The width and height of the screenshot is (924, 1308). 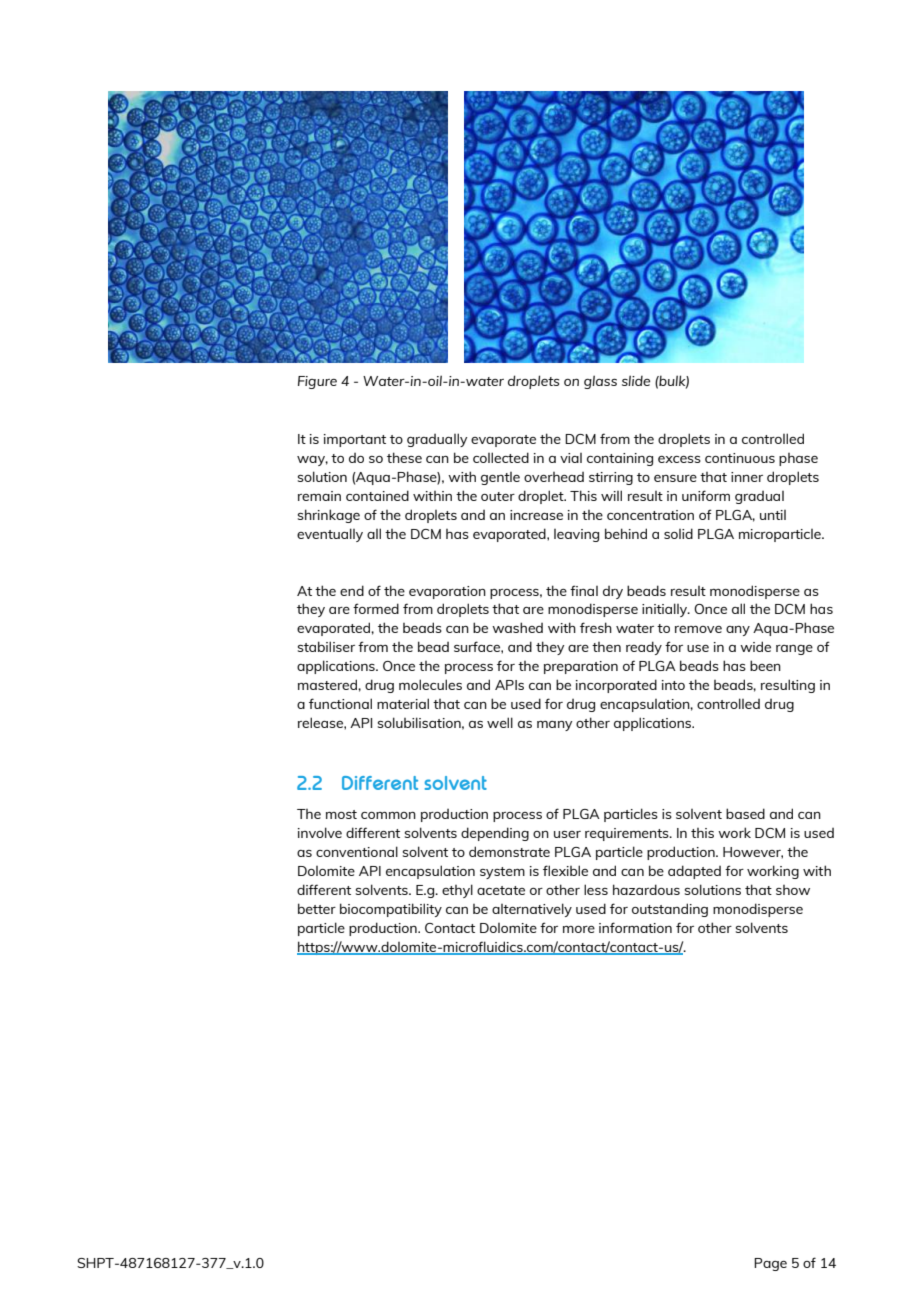 What do you see at coordinates (391, 910) in the screenshot?
I see `biocompatibility` at bounding box center [391, 910].
